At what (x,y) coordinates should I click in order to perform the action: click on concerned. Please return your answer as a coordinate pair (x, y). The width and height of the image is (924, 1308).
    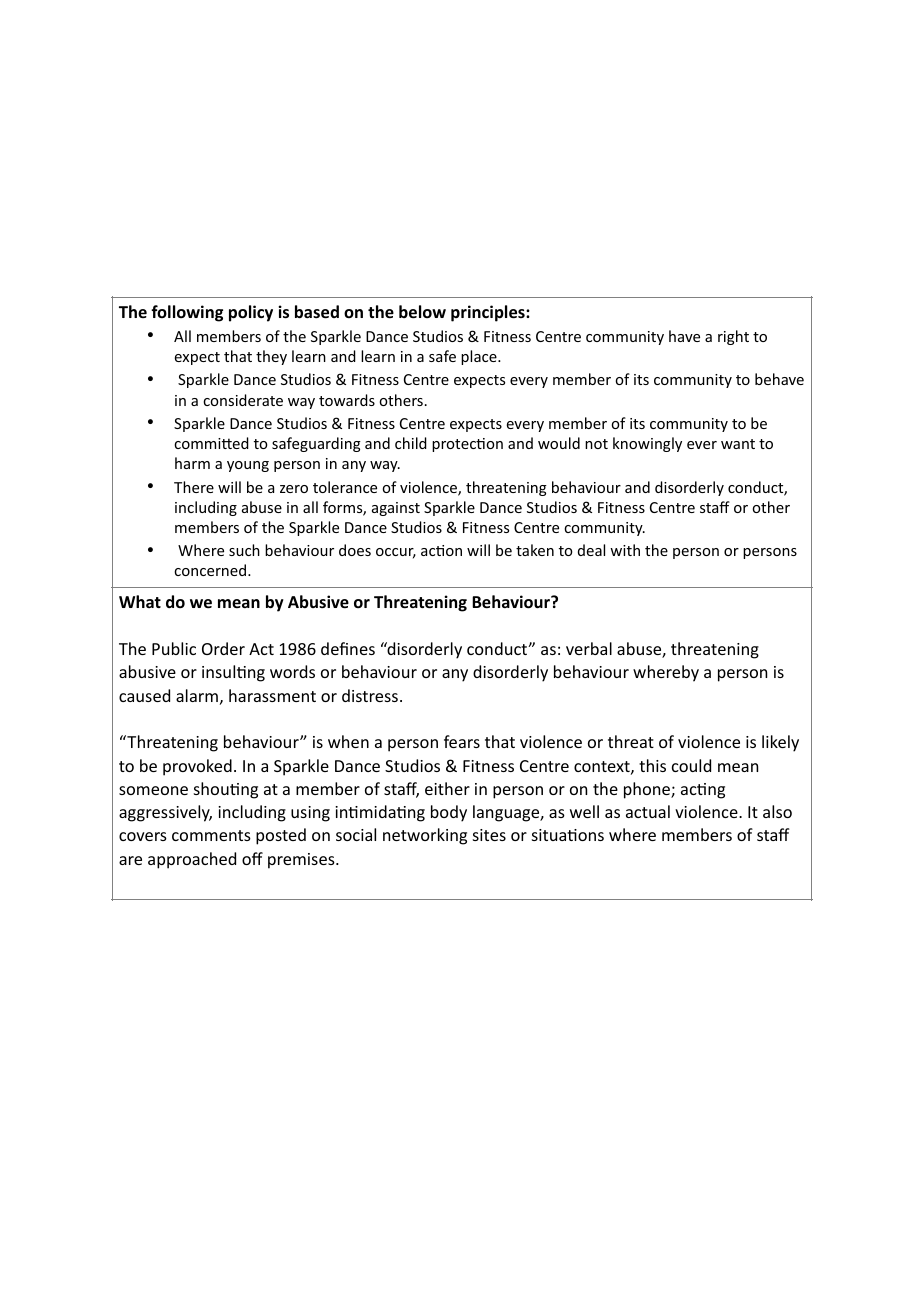
    Looking at the image, I should click on (211, 570).
